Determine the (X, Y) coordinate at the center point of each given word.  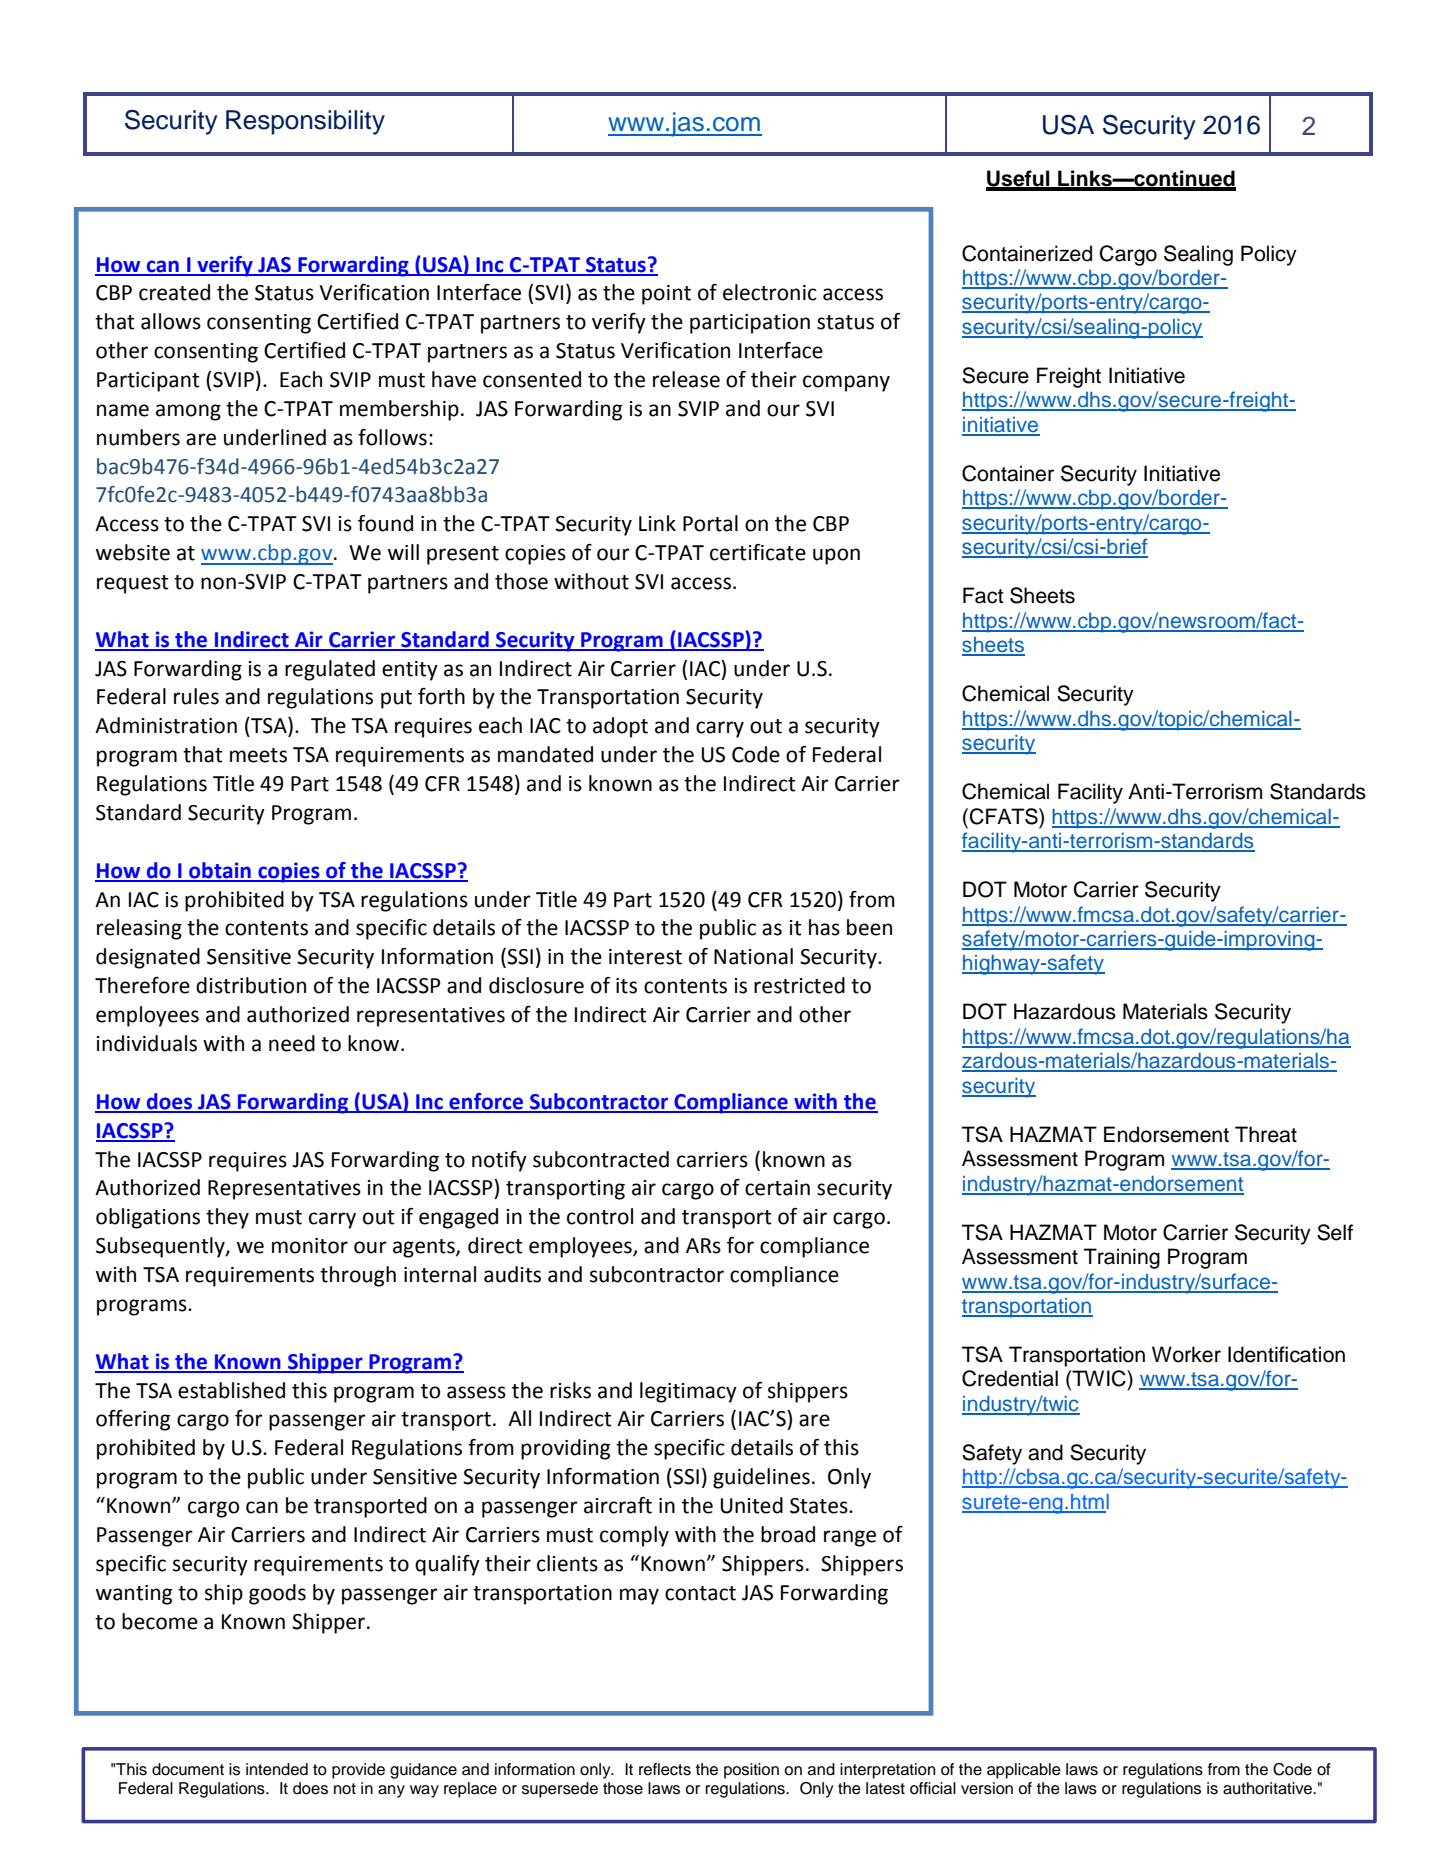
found (385, 523)
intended (277, 1769)
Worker (1186, 1354)
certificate (758, 552)
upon (836, 556)
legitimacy (688, 1392)
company (846, 383)
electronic (770, 292)
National (753, 956)
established (231, 1390)
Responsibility (305, 122)
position (751, 1771)
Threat (1266, 1134)
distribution (251, 985)
